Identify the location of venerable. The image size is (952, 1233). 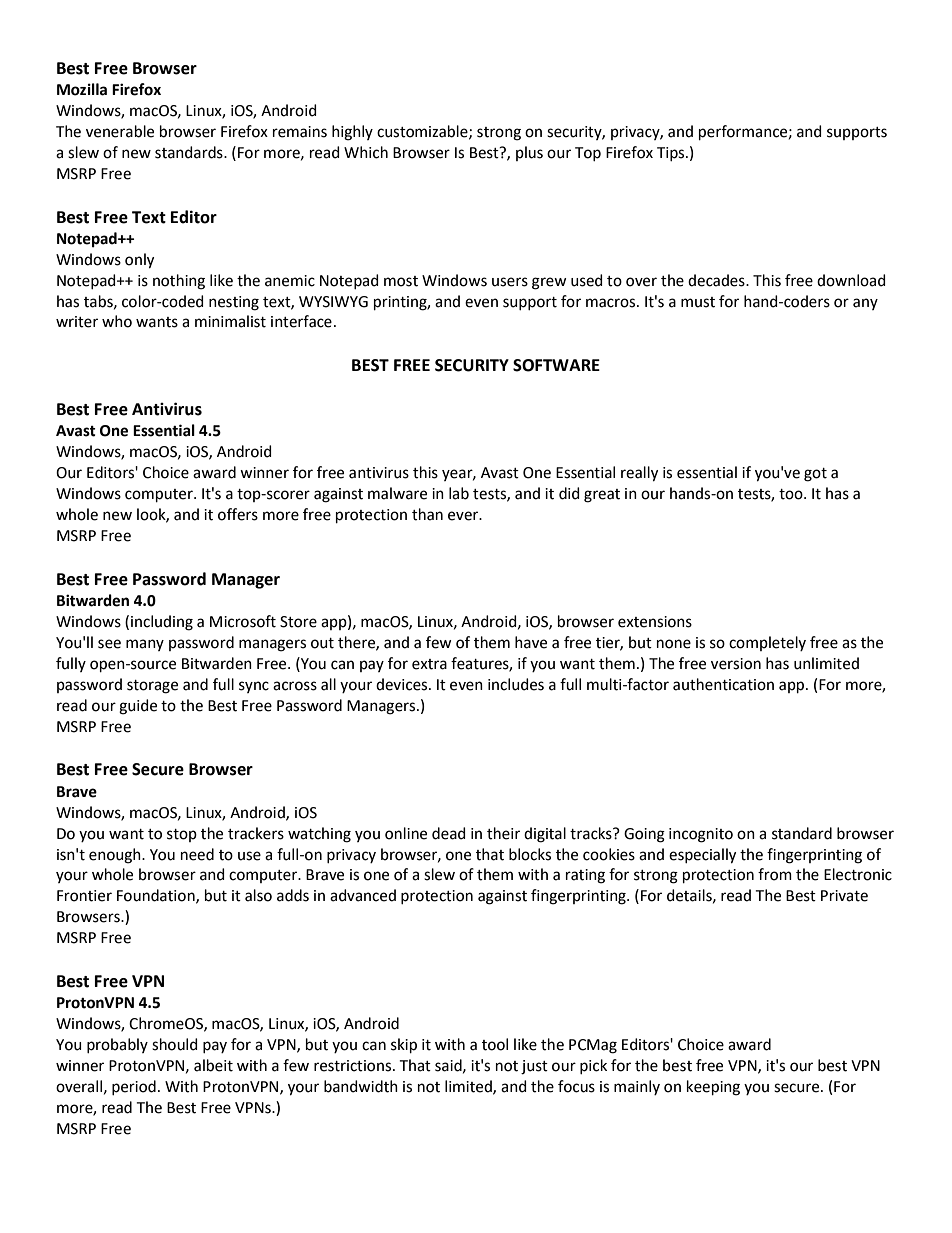
(120, 131).
